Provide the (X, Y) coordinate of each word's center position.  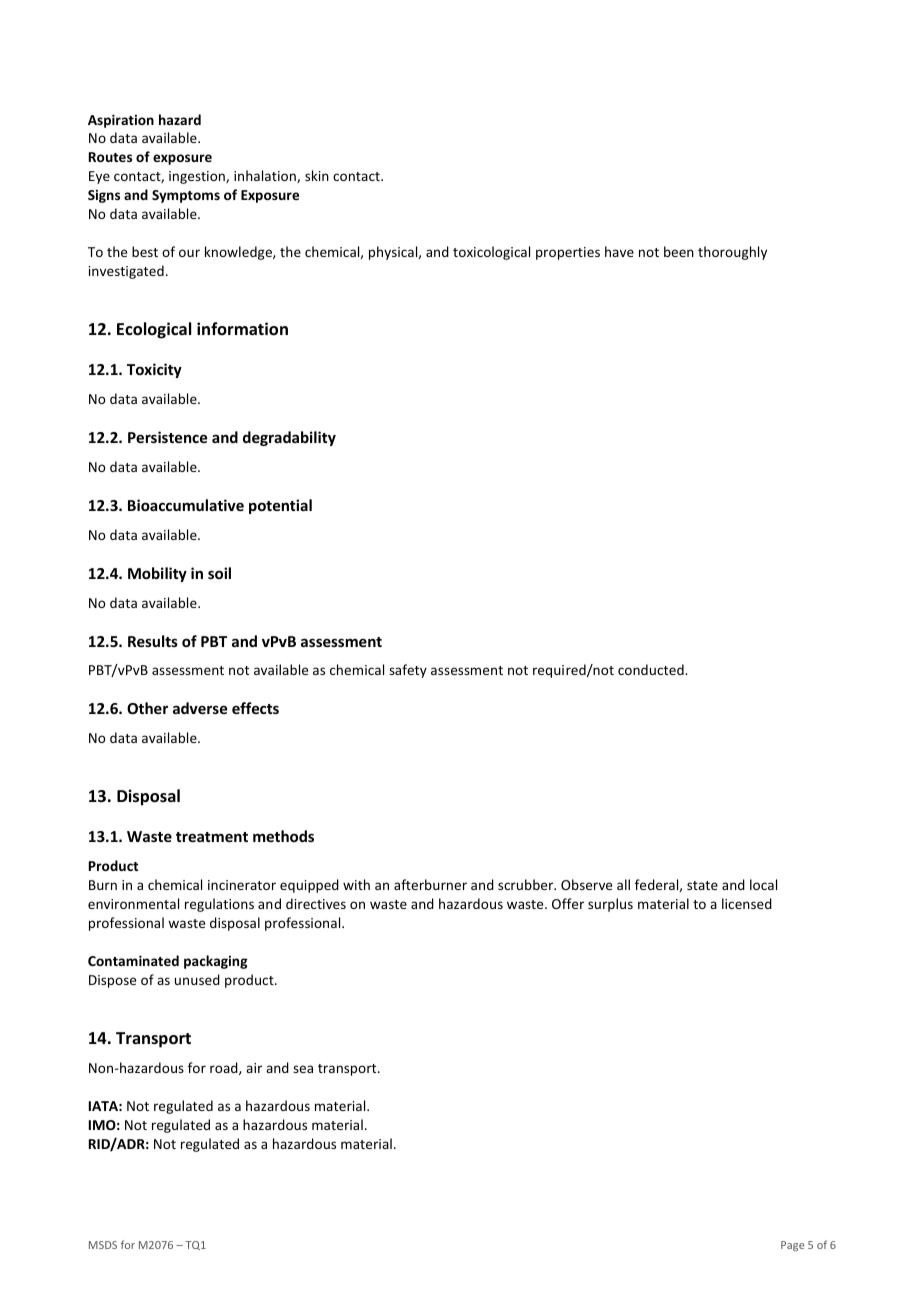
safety (408, 671)
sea (303, 1069)
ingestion (198, 177)
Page (793, 1246)
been (679, 251)
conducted (652, 669)
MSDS (103, 1245)
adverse (200, 708)
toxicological (491, 253)
